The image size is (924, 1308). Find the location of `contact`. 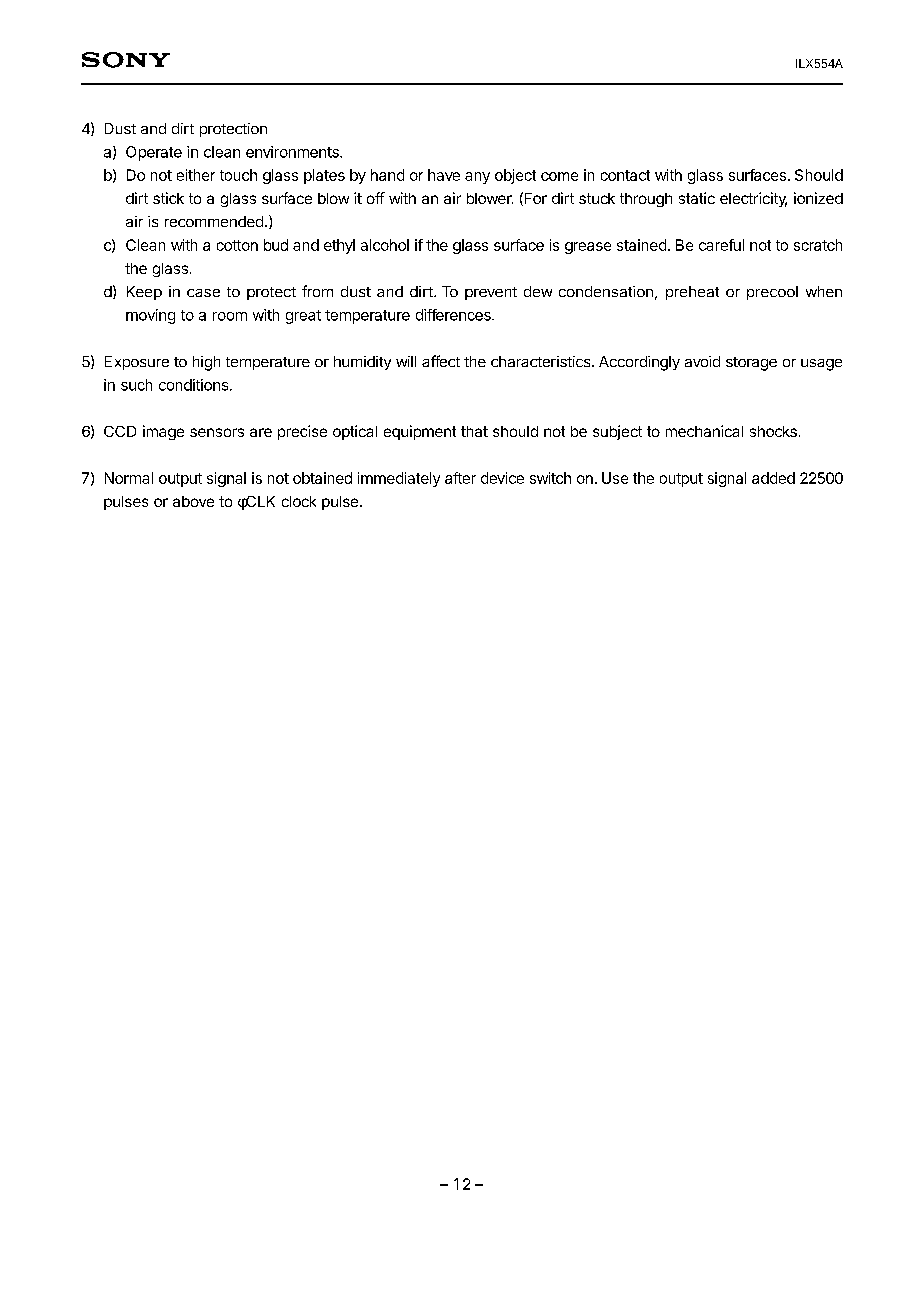

contact is located at coordinates (625, 175).
